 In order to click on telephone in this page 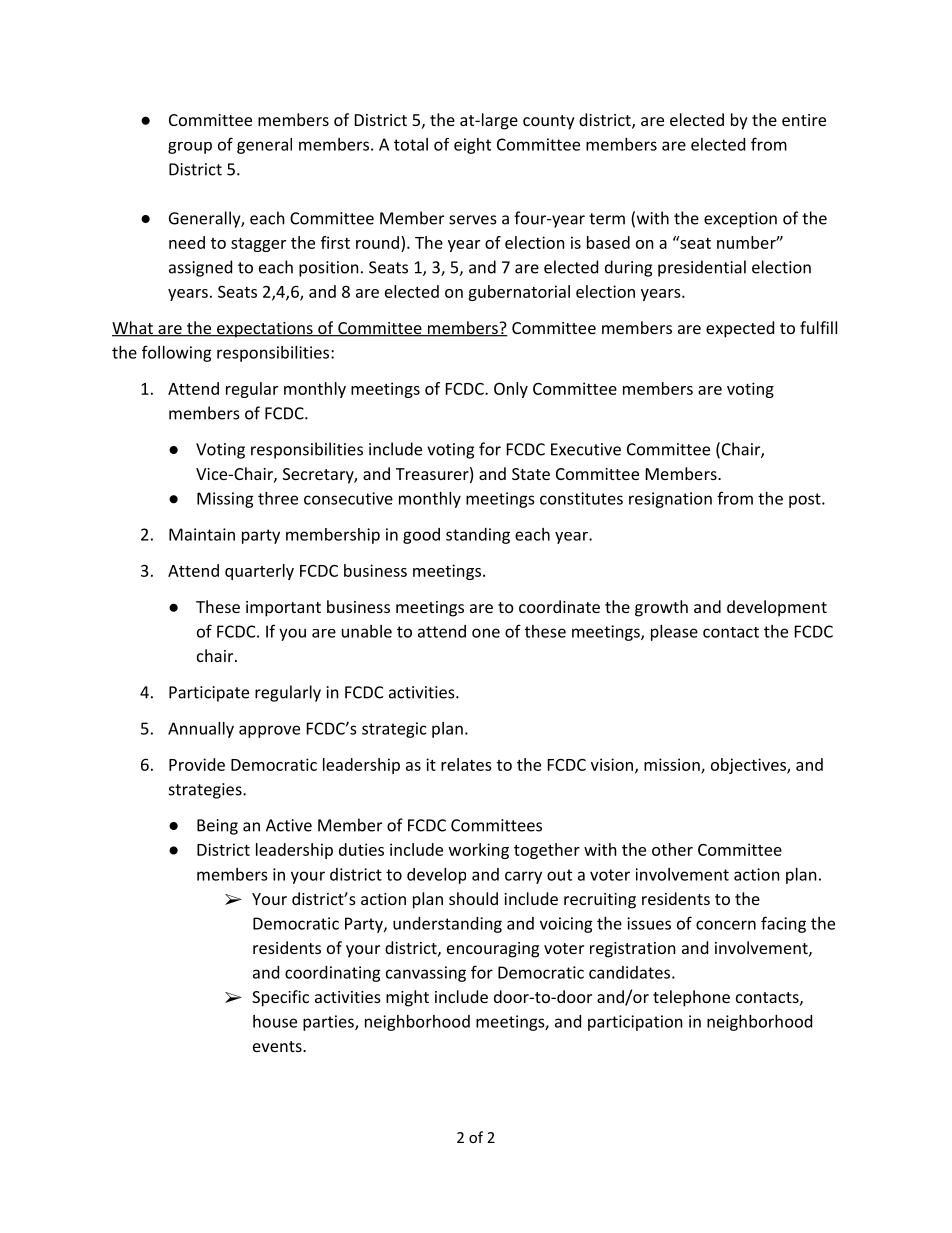, I will do `click(691, 998)`.
